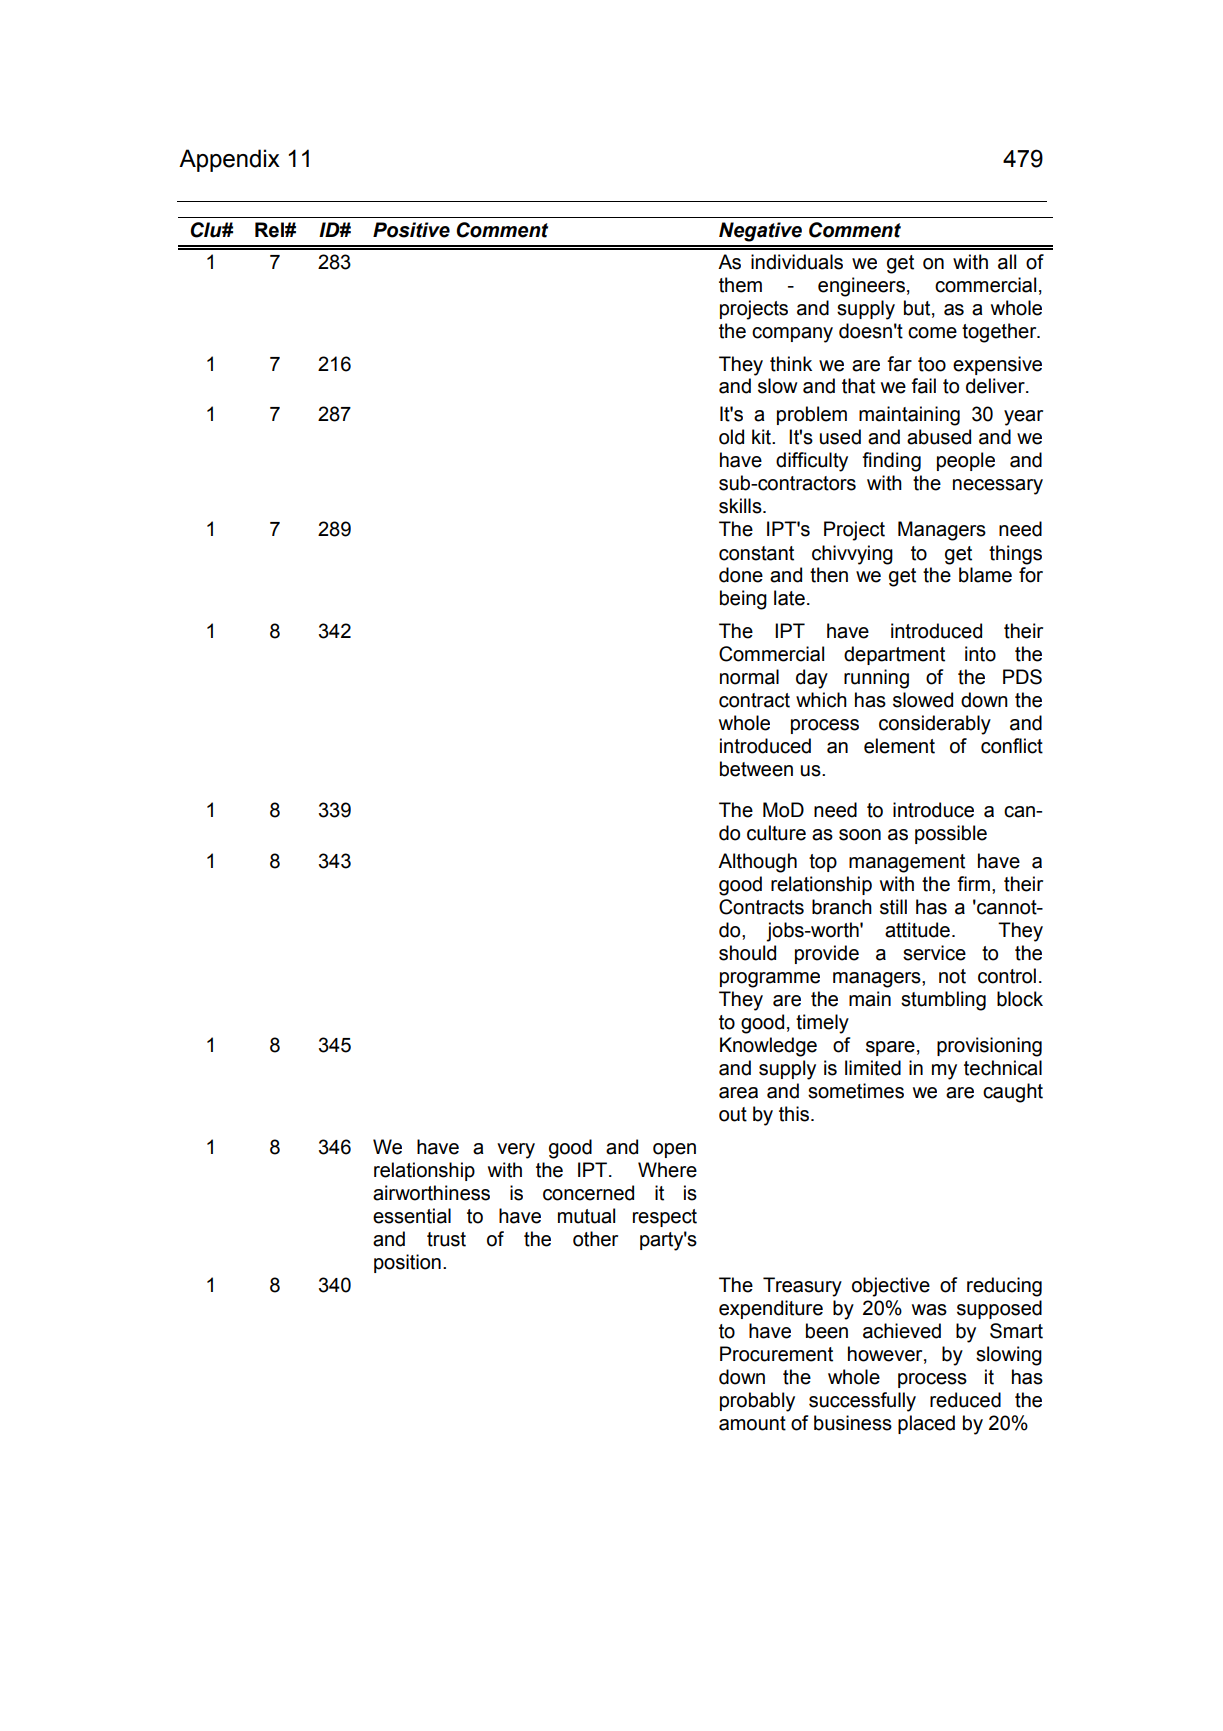 This image has width=1223, height=1731. Describe the element at coordinates (943, 1001) in the image. I see `stumbling` at that location.
